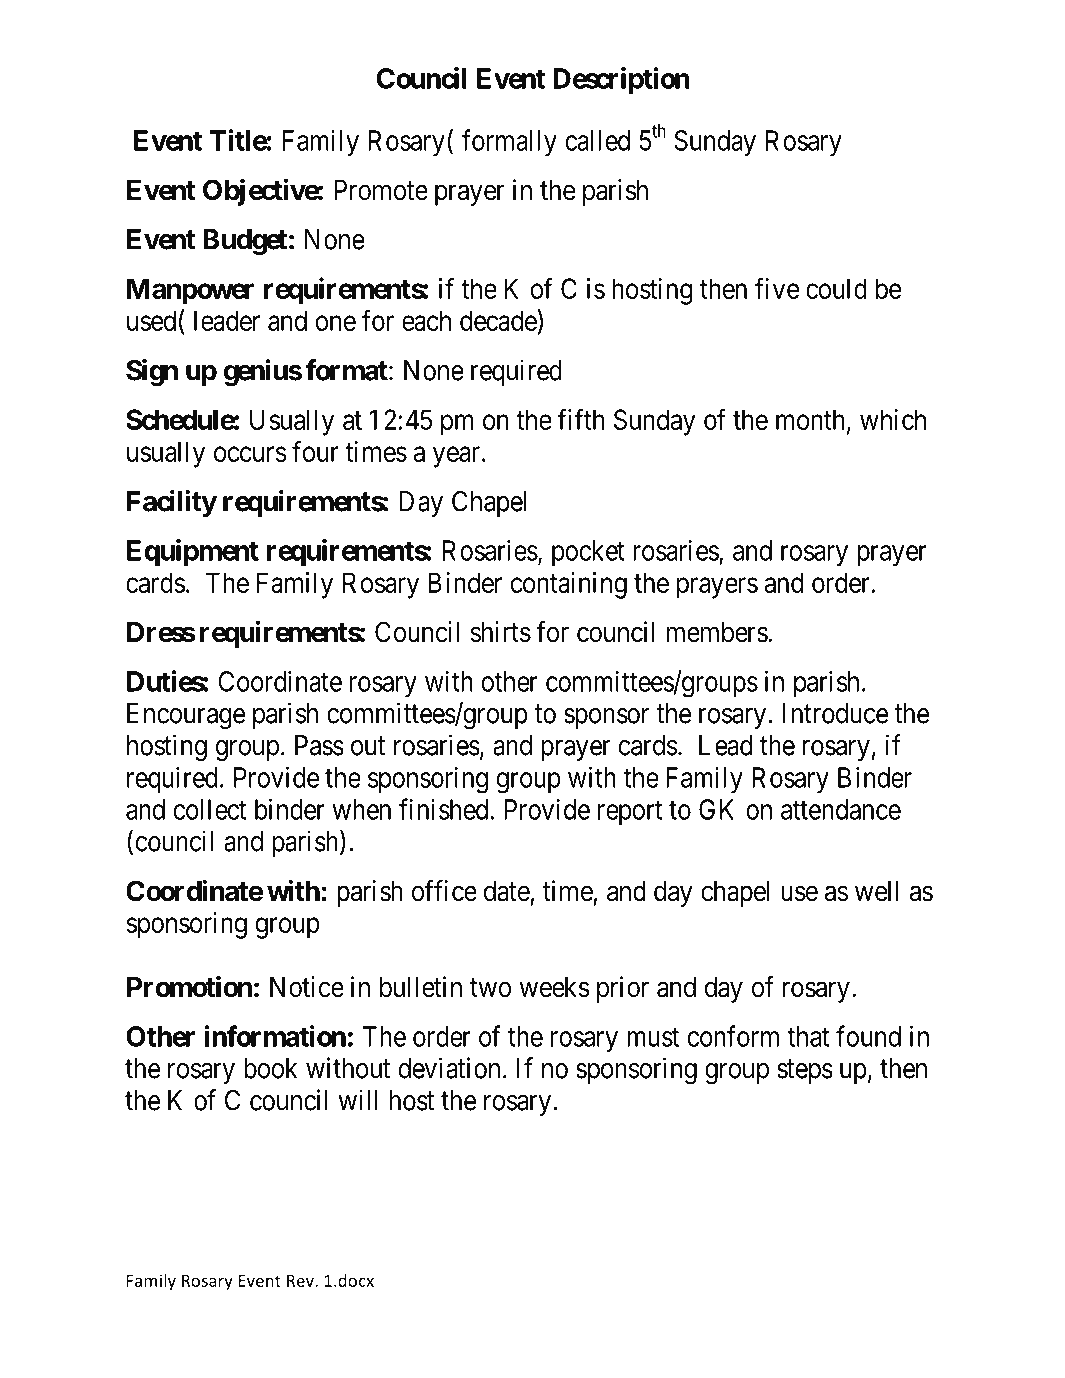 Image resolution: width=1065 pixels, height=1378 pixels. I want to click on Rev, so click(301, 1280).
